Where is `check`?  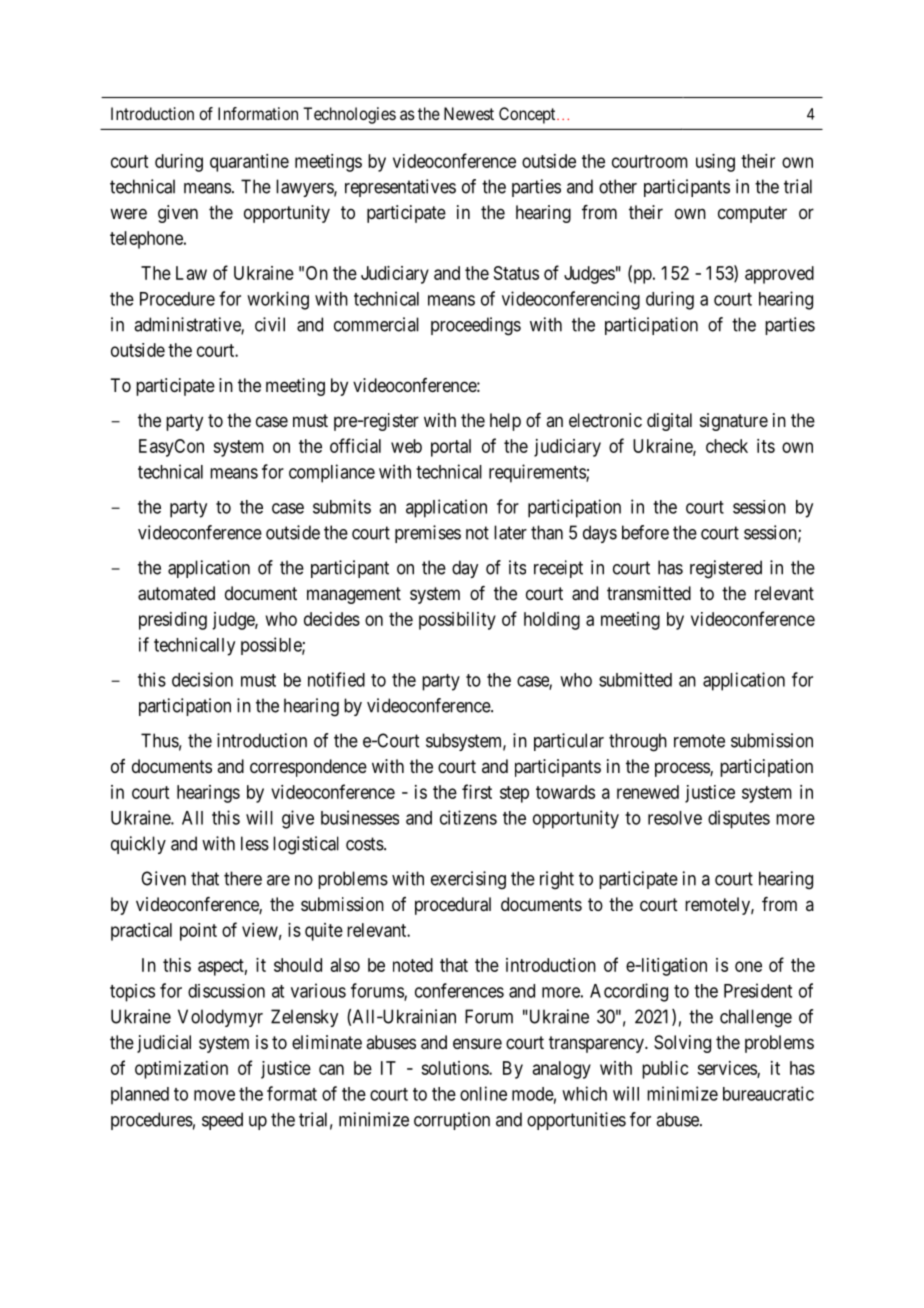
check is located at coordinates (727, 446).
